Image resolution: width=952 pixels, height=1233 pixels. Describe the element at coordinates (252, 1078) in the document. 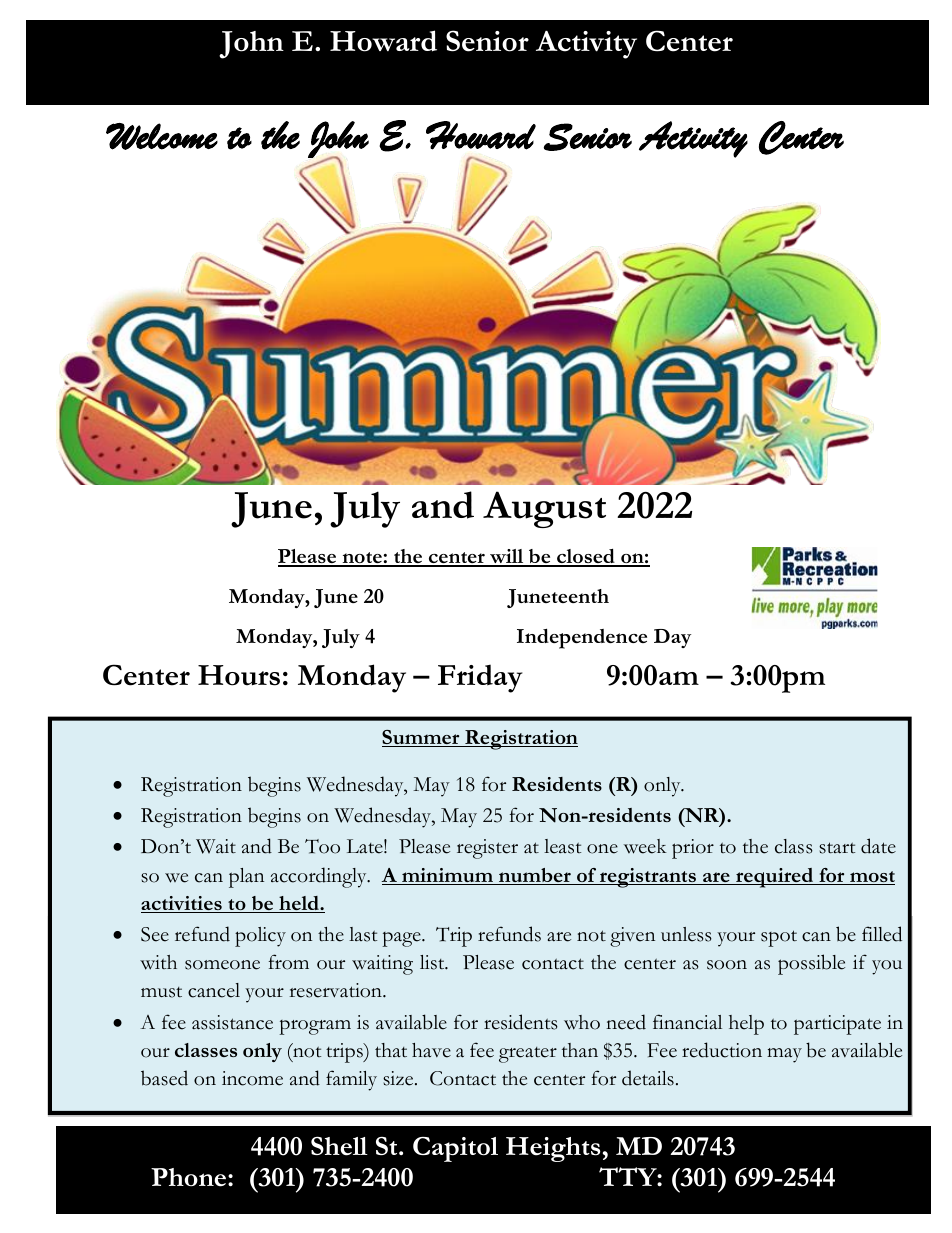

I see `income` at that location.
